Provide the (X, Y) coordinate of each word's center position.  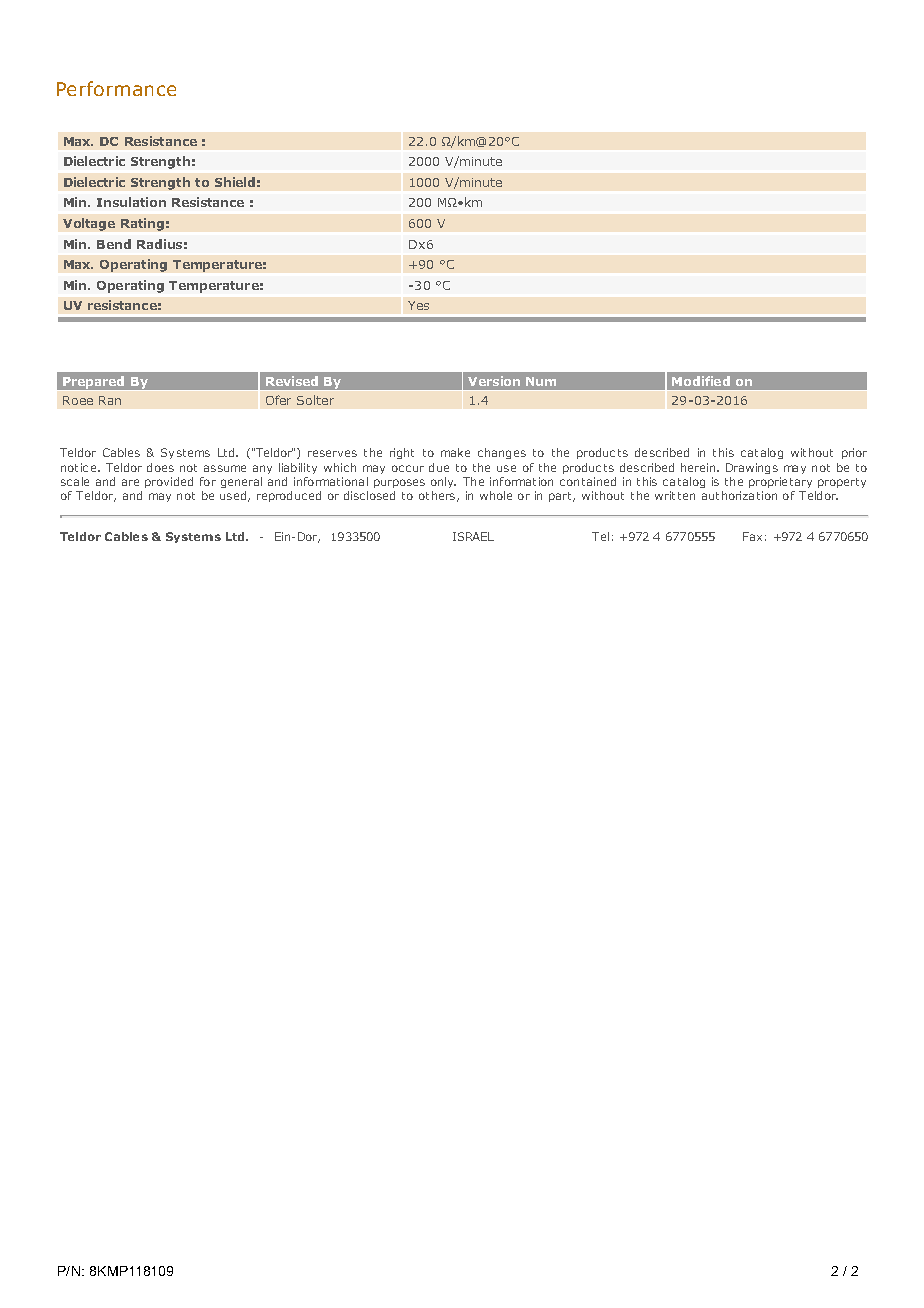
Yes (418, 305)
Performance (116, 88)
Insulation (131, 202)
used (234, 496)
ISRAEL (473, 536)
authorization (739, 495)
